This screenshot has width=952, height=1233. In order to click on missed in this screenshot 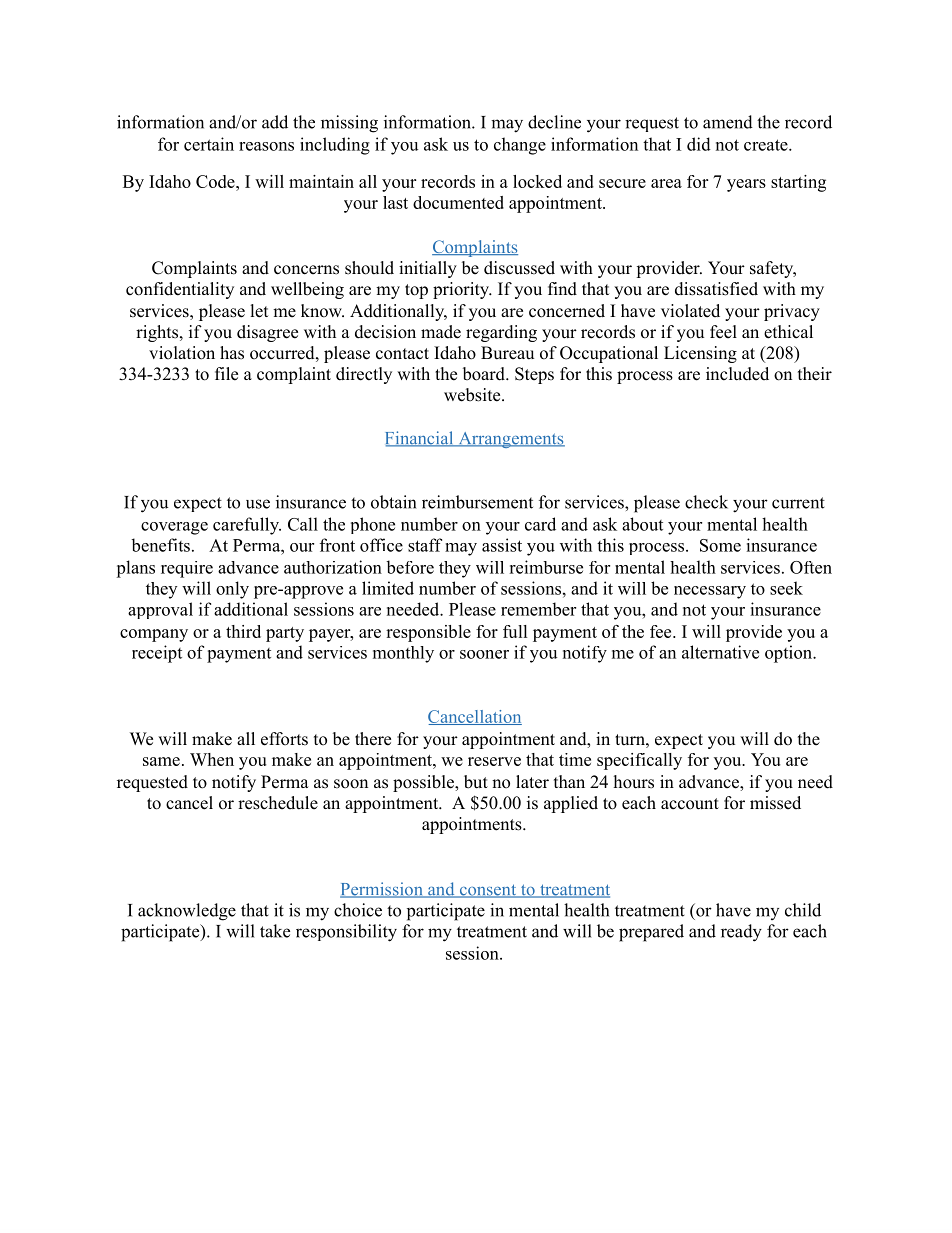, I will do `click(775, 803)`.
